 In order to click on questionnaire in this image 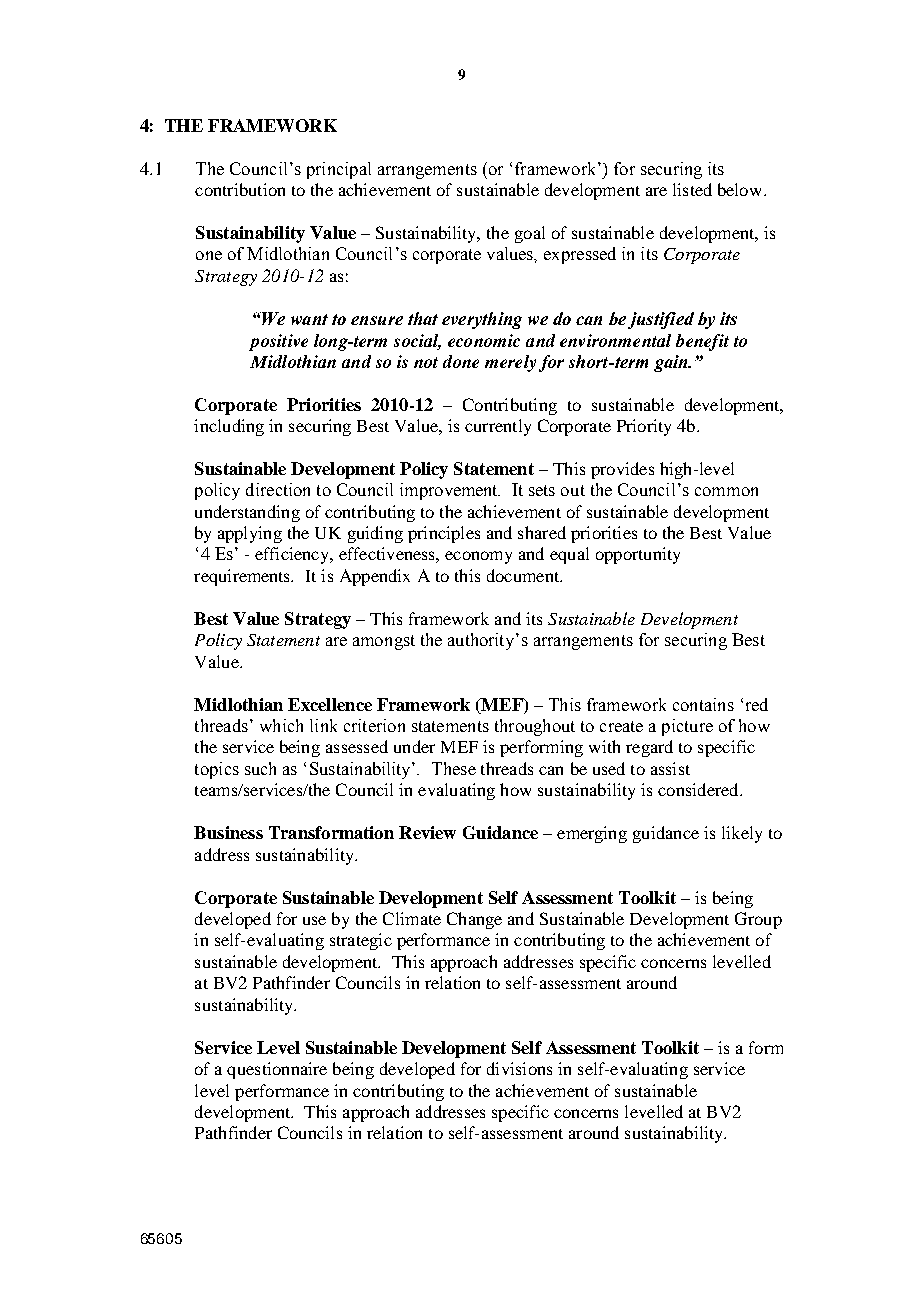, I will do `click(277, 1070)`.
